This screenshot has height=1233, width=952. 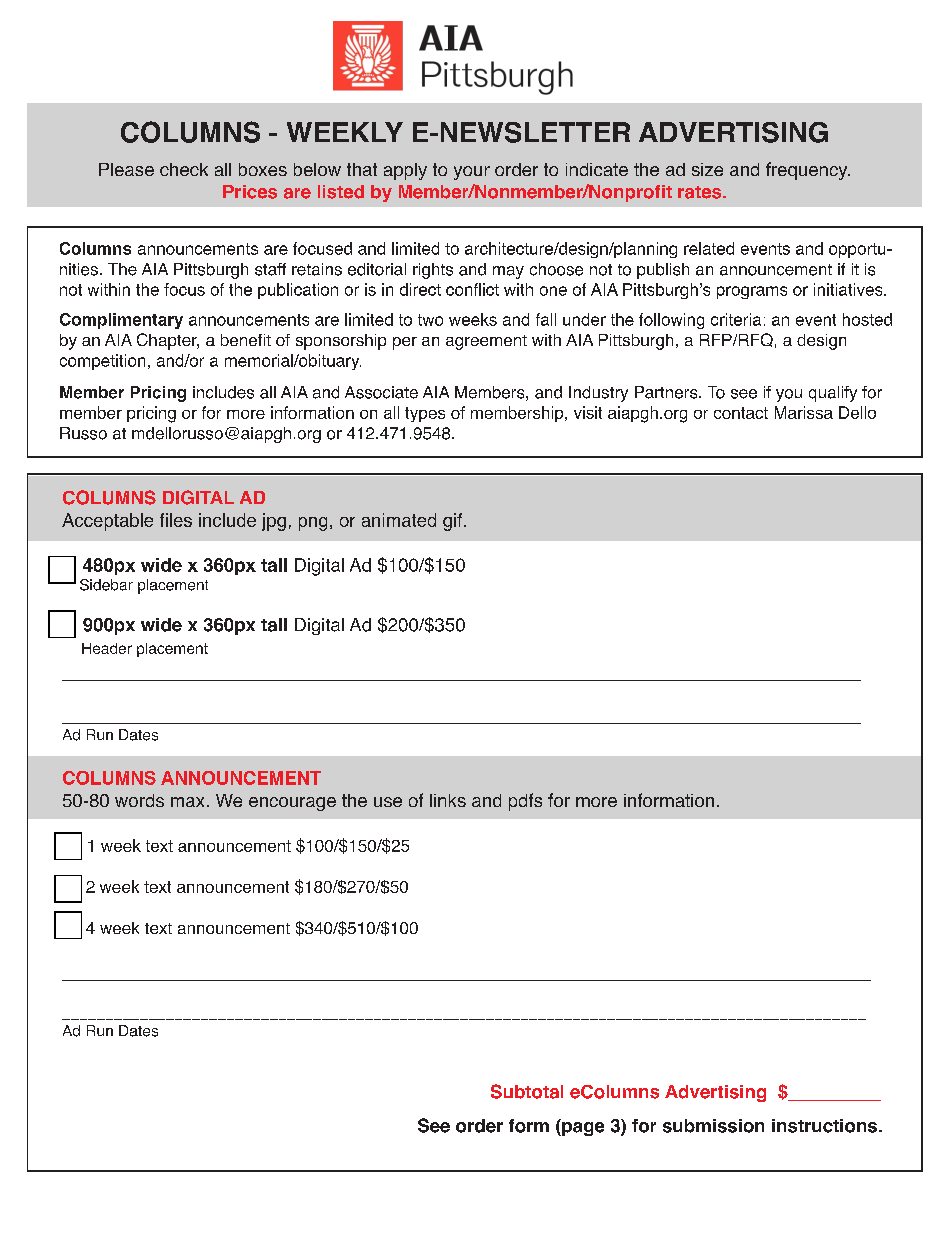 What do you see at coordinates (472, 173) in the screenshot?
I see `your` at bounding box center [472, 173].
